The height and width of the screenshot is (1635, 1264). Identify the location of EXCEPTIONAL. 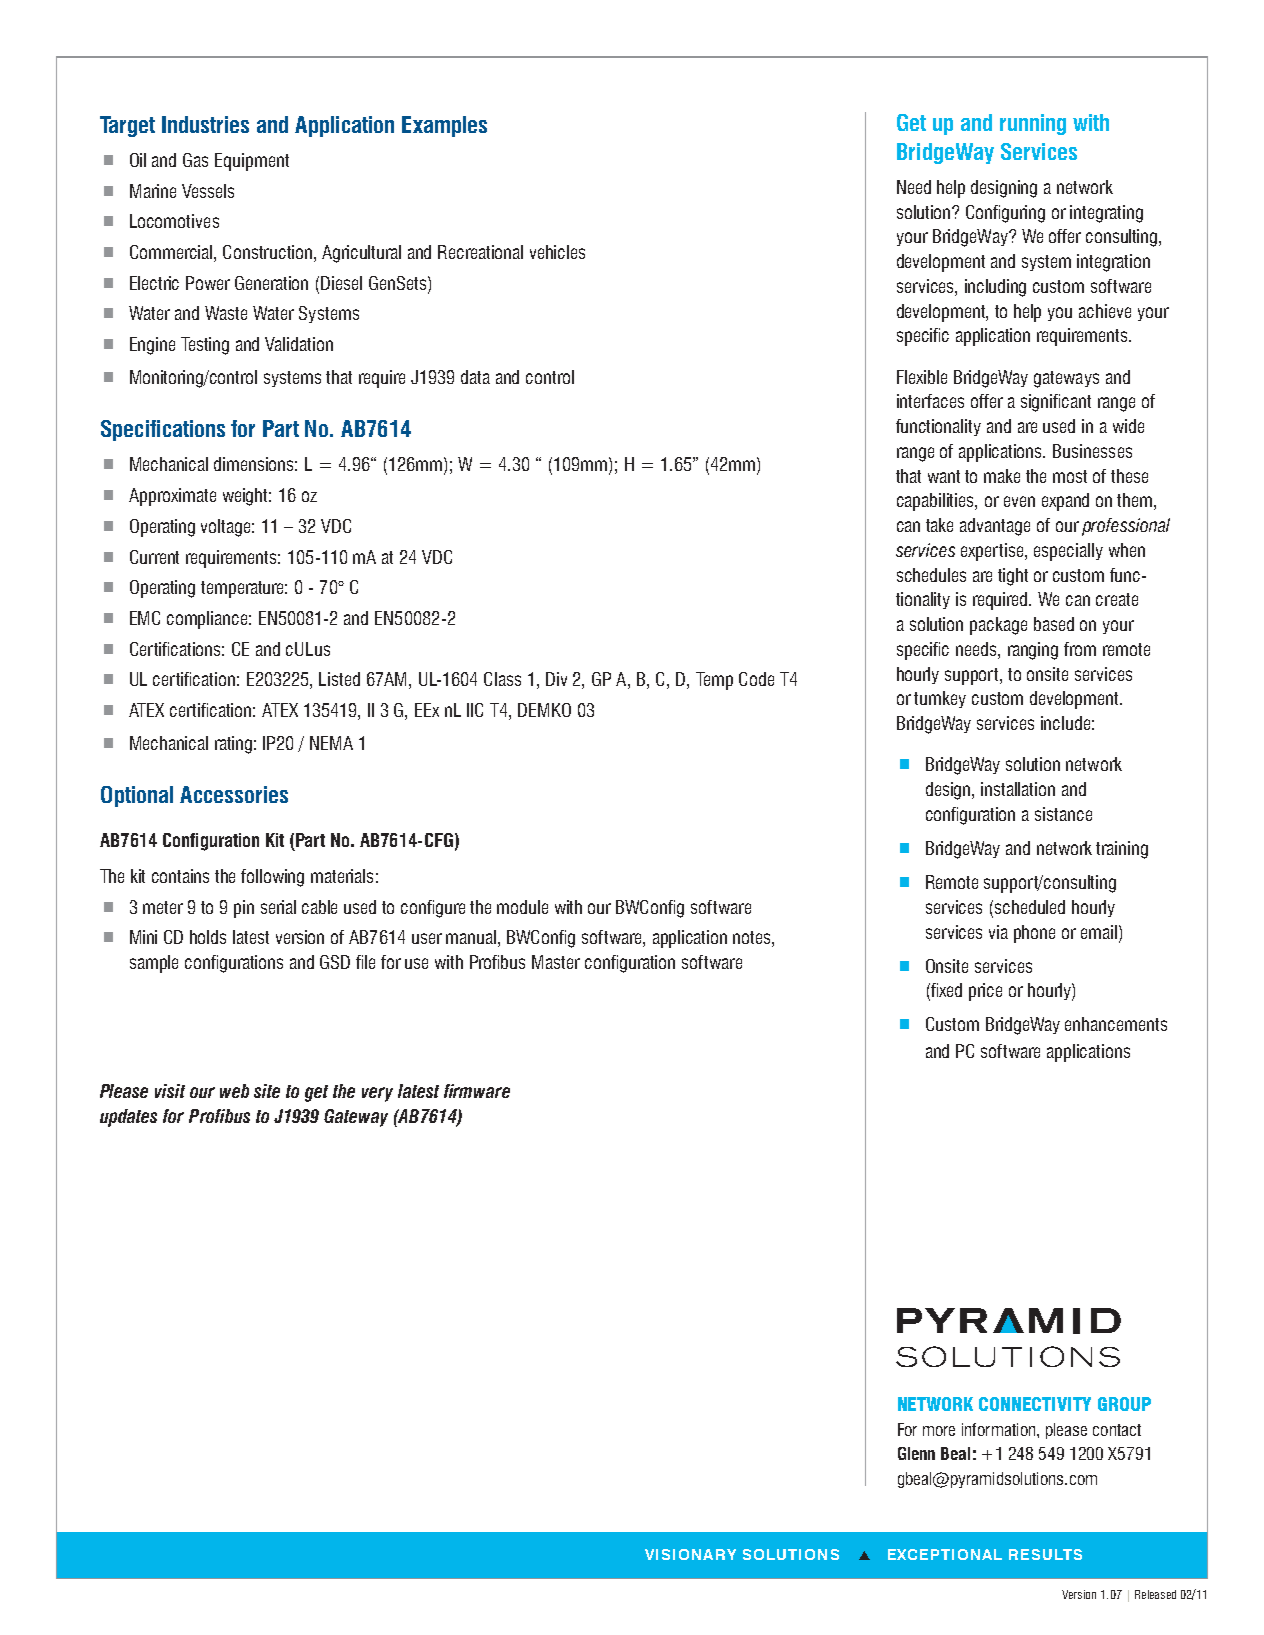
(945, 1554).
